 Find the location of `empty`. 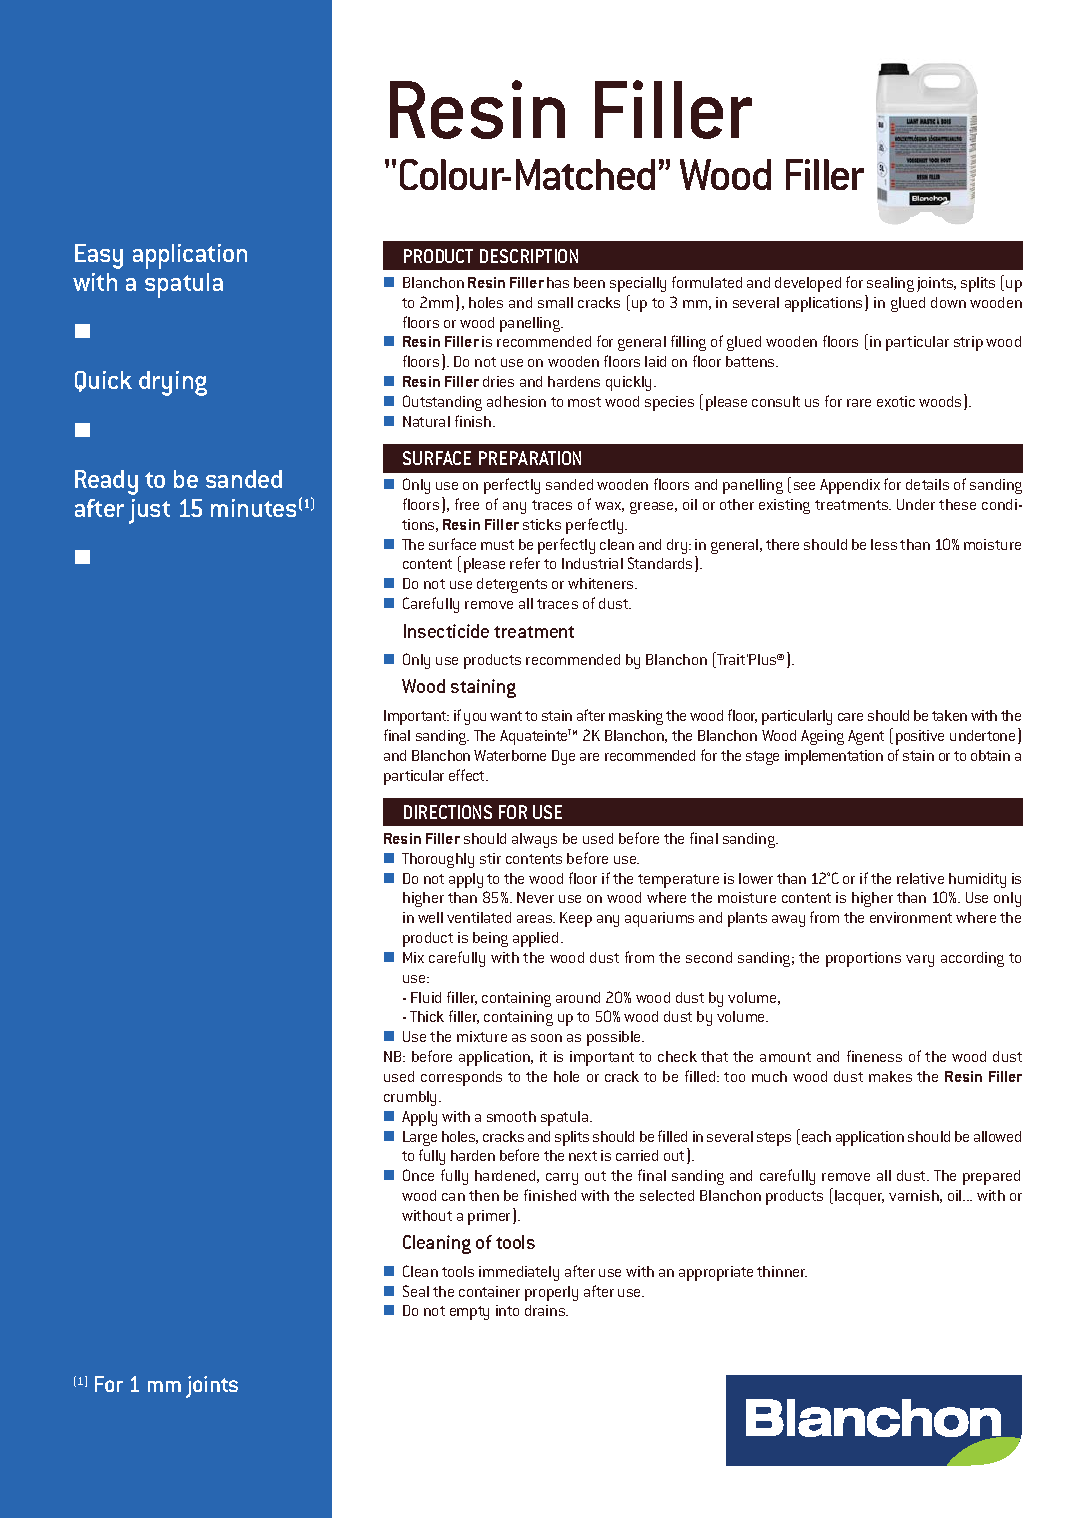

empty is located at coordinates (469, 1313).
